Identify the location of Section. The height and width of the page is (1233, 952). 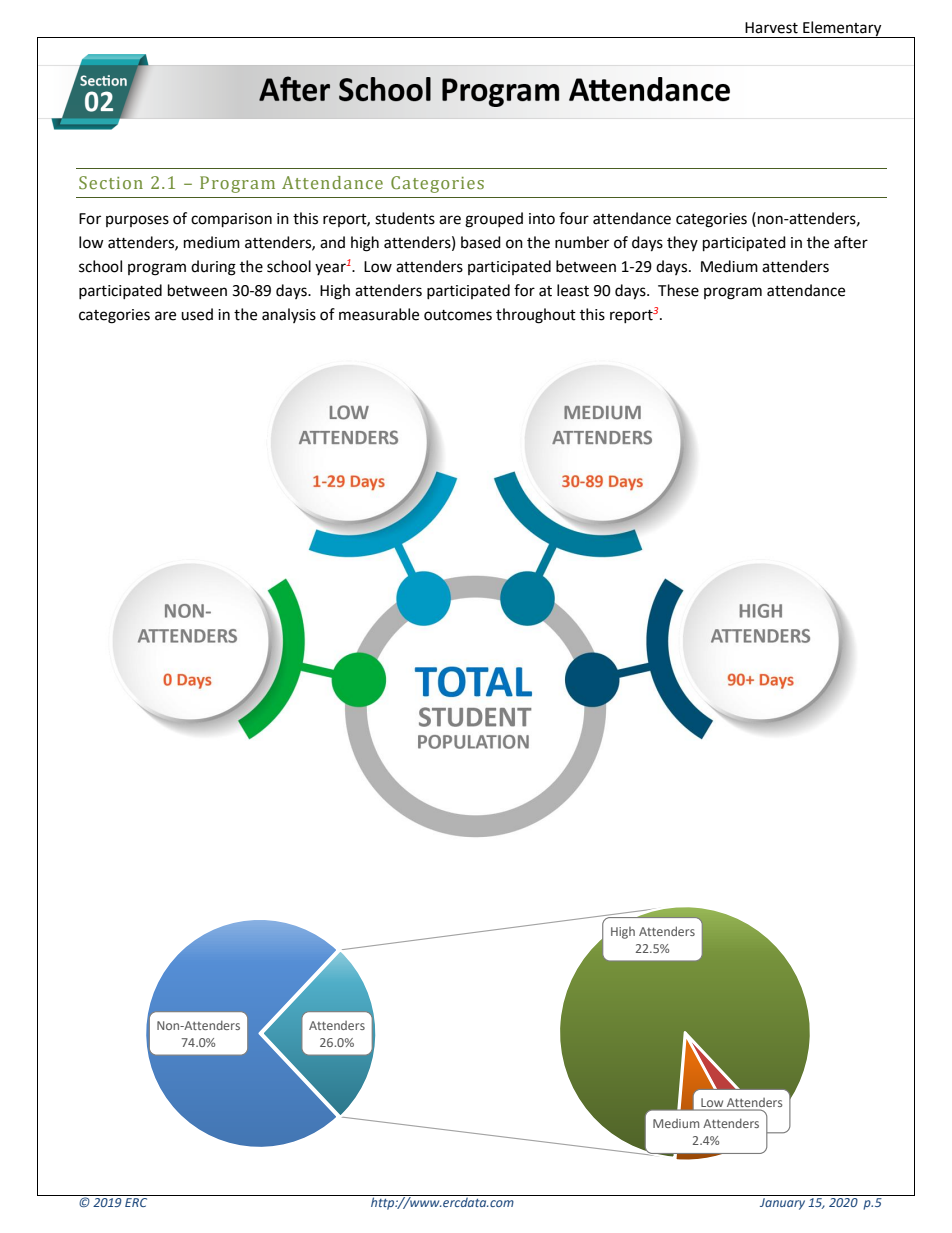
(111, 182).
